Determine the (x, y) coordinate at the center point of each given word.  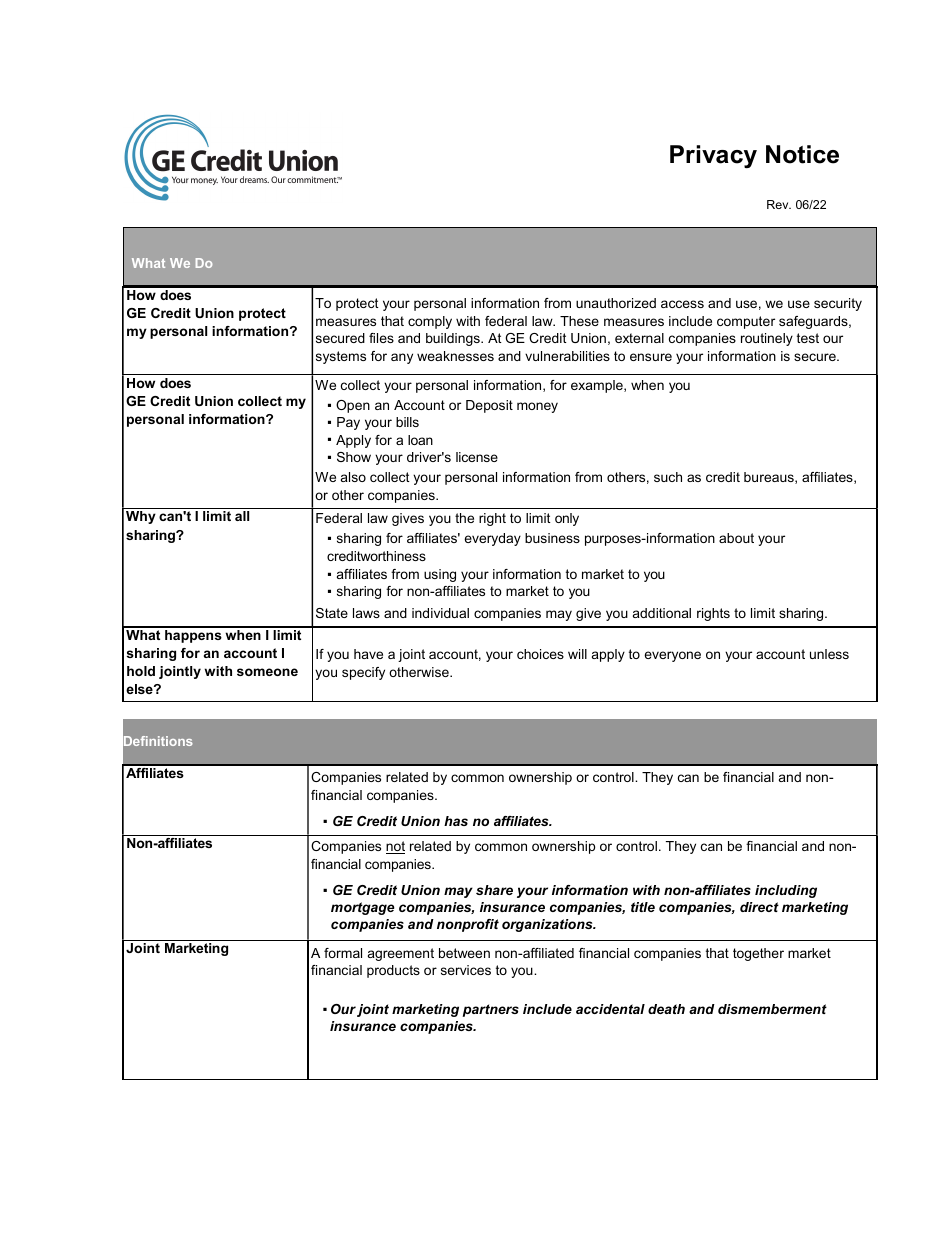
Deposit (489, 406)
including (786, 891)
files (381, 338)
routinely (767, 339)
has (456, 821)
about (736, 538)
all (242, 516)
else (140, 689)
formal (343, 953)
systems (341, 357)
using (440, 575)
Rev (779, 204)
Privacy (713, 156)
